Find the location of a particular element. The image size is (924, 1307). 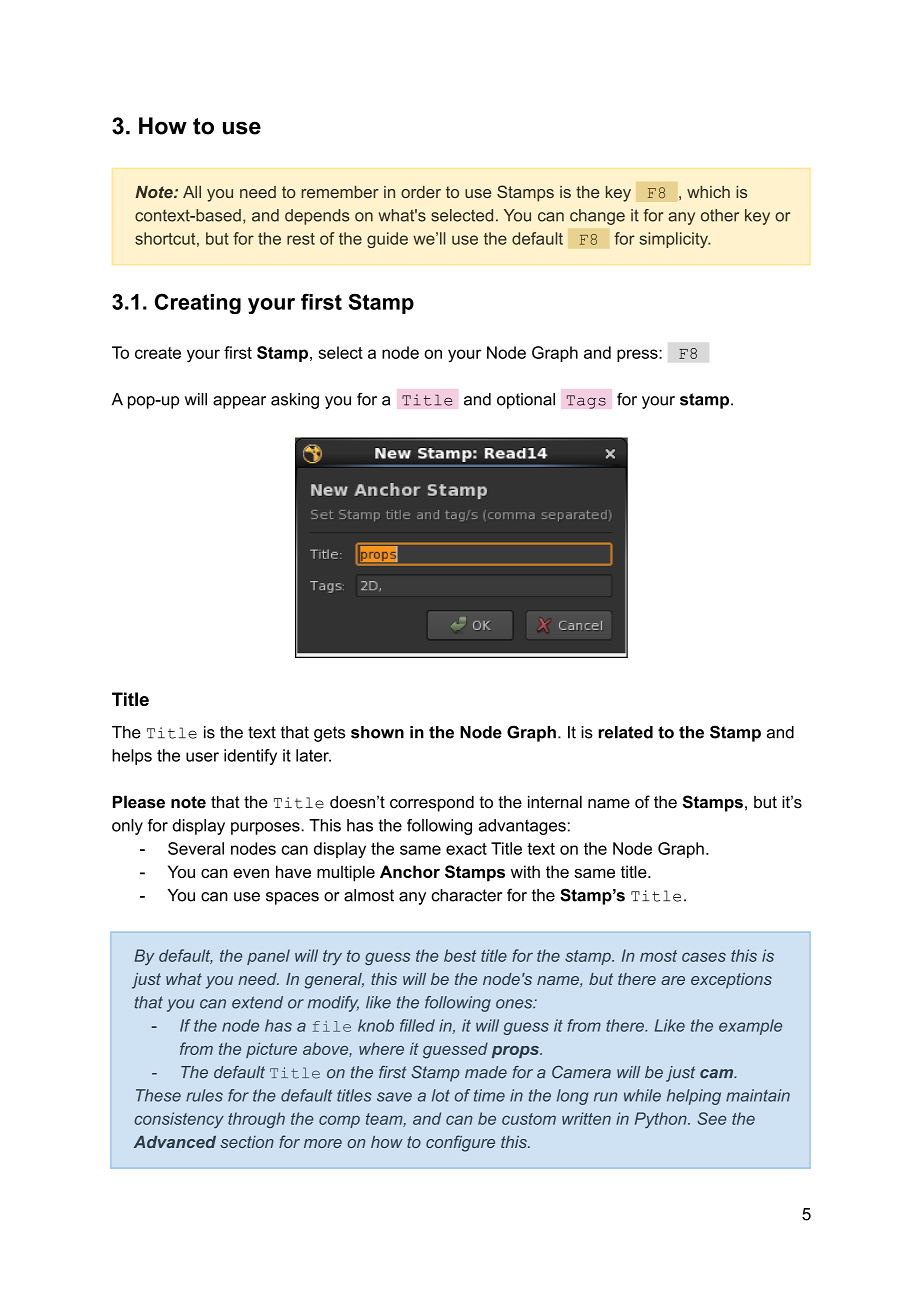

lot is located at coordinates (441, 1095).
